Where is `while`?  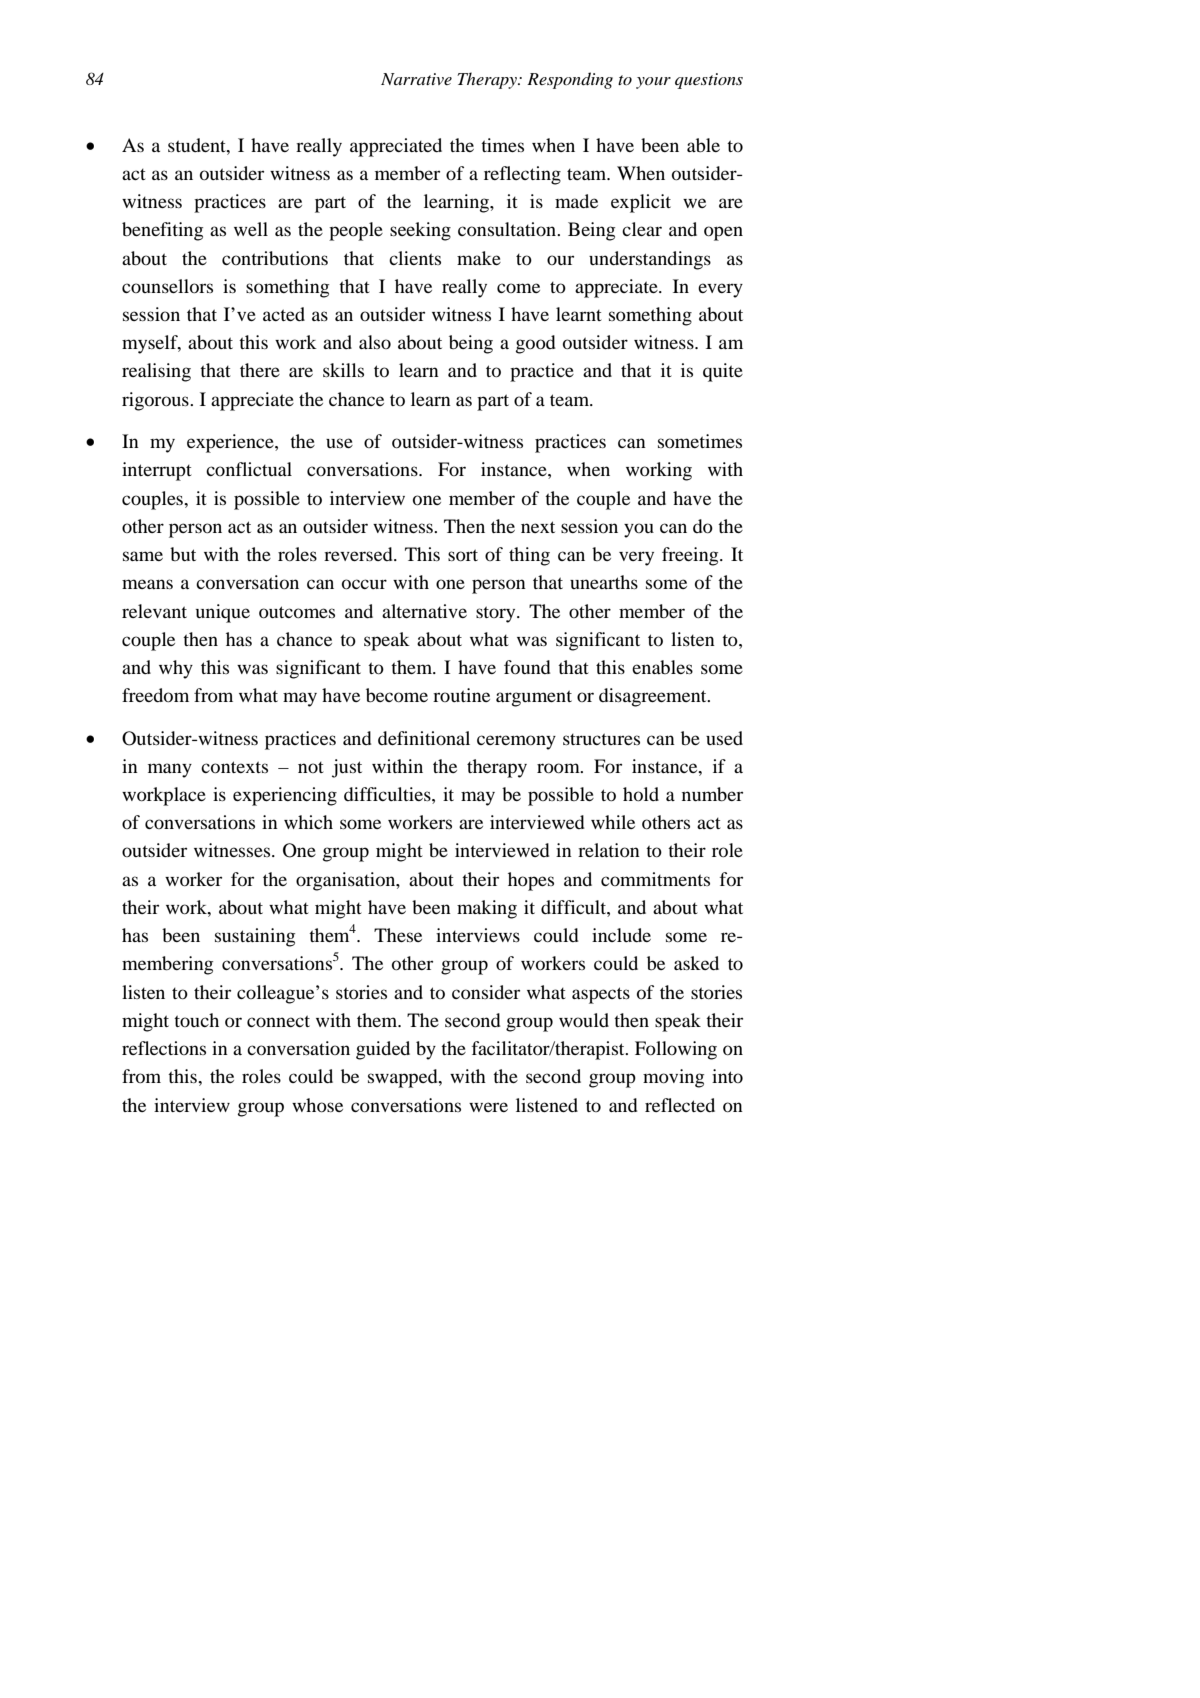
while is located at coordinates (613, 822).
